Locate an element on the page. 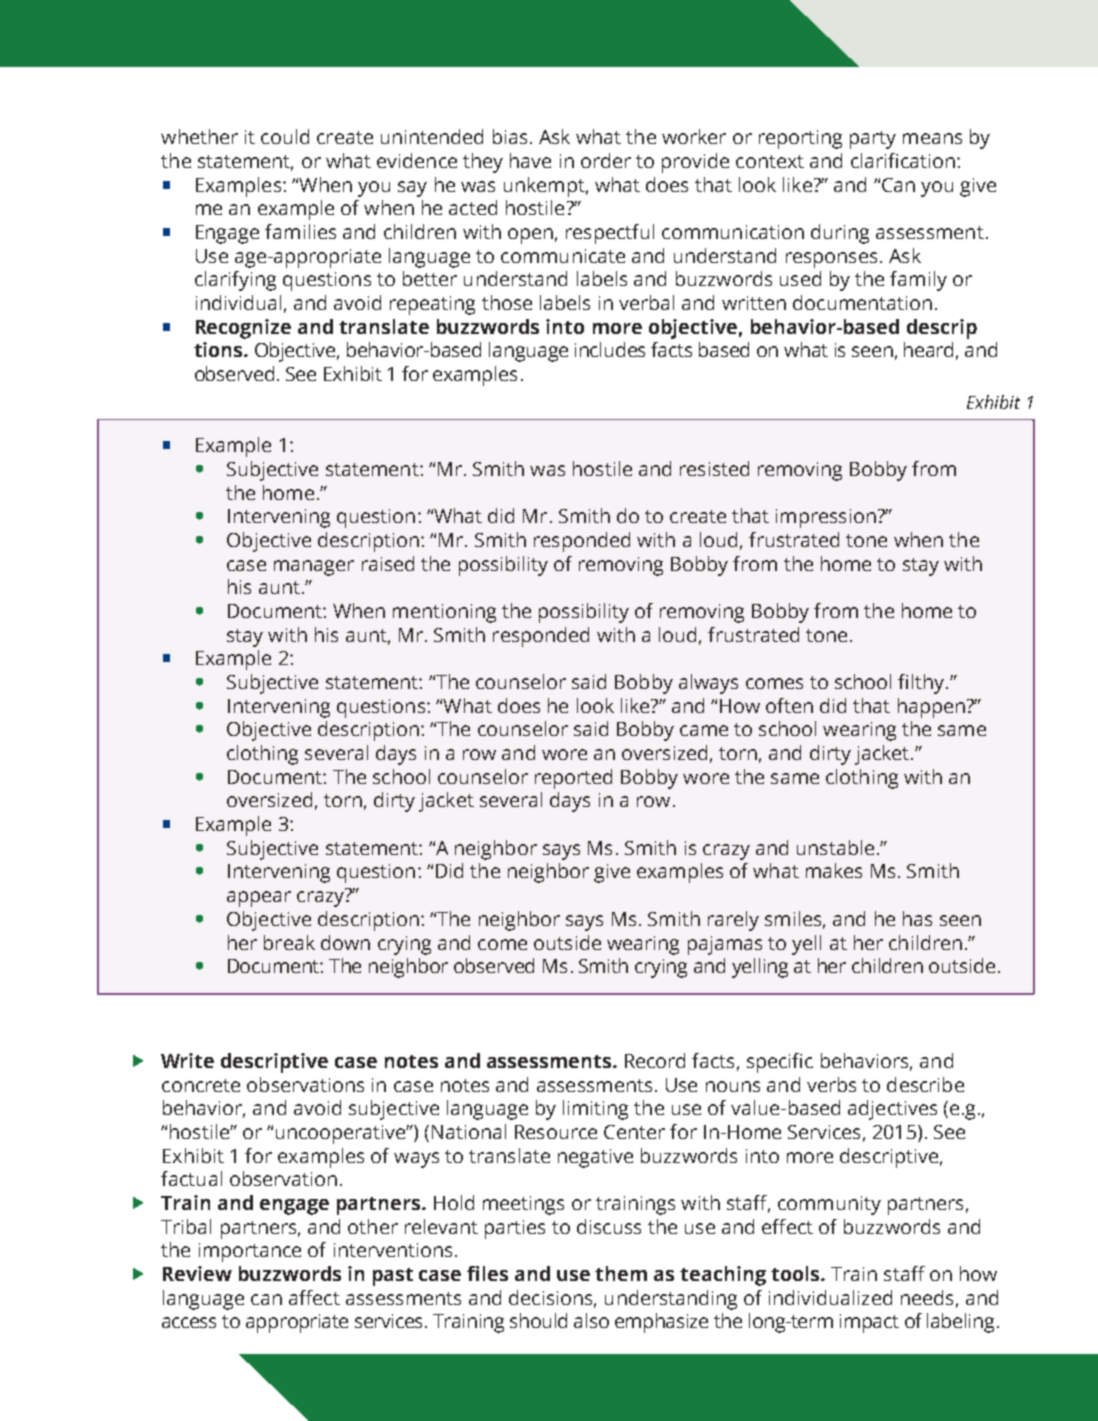 This page has height=1421, width=1098. Record is located at coordinates (655, 1060).
